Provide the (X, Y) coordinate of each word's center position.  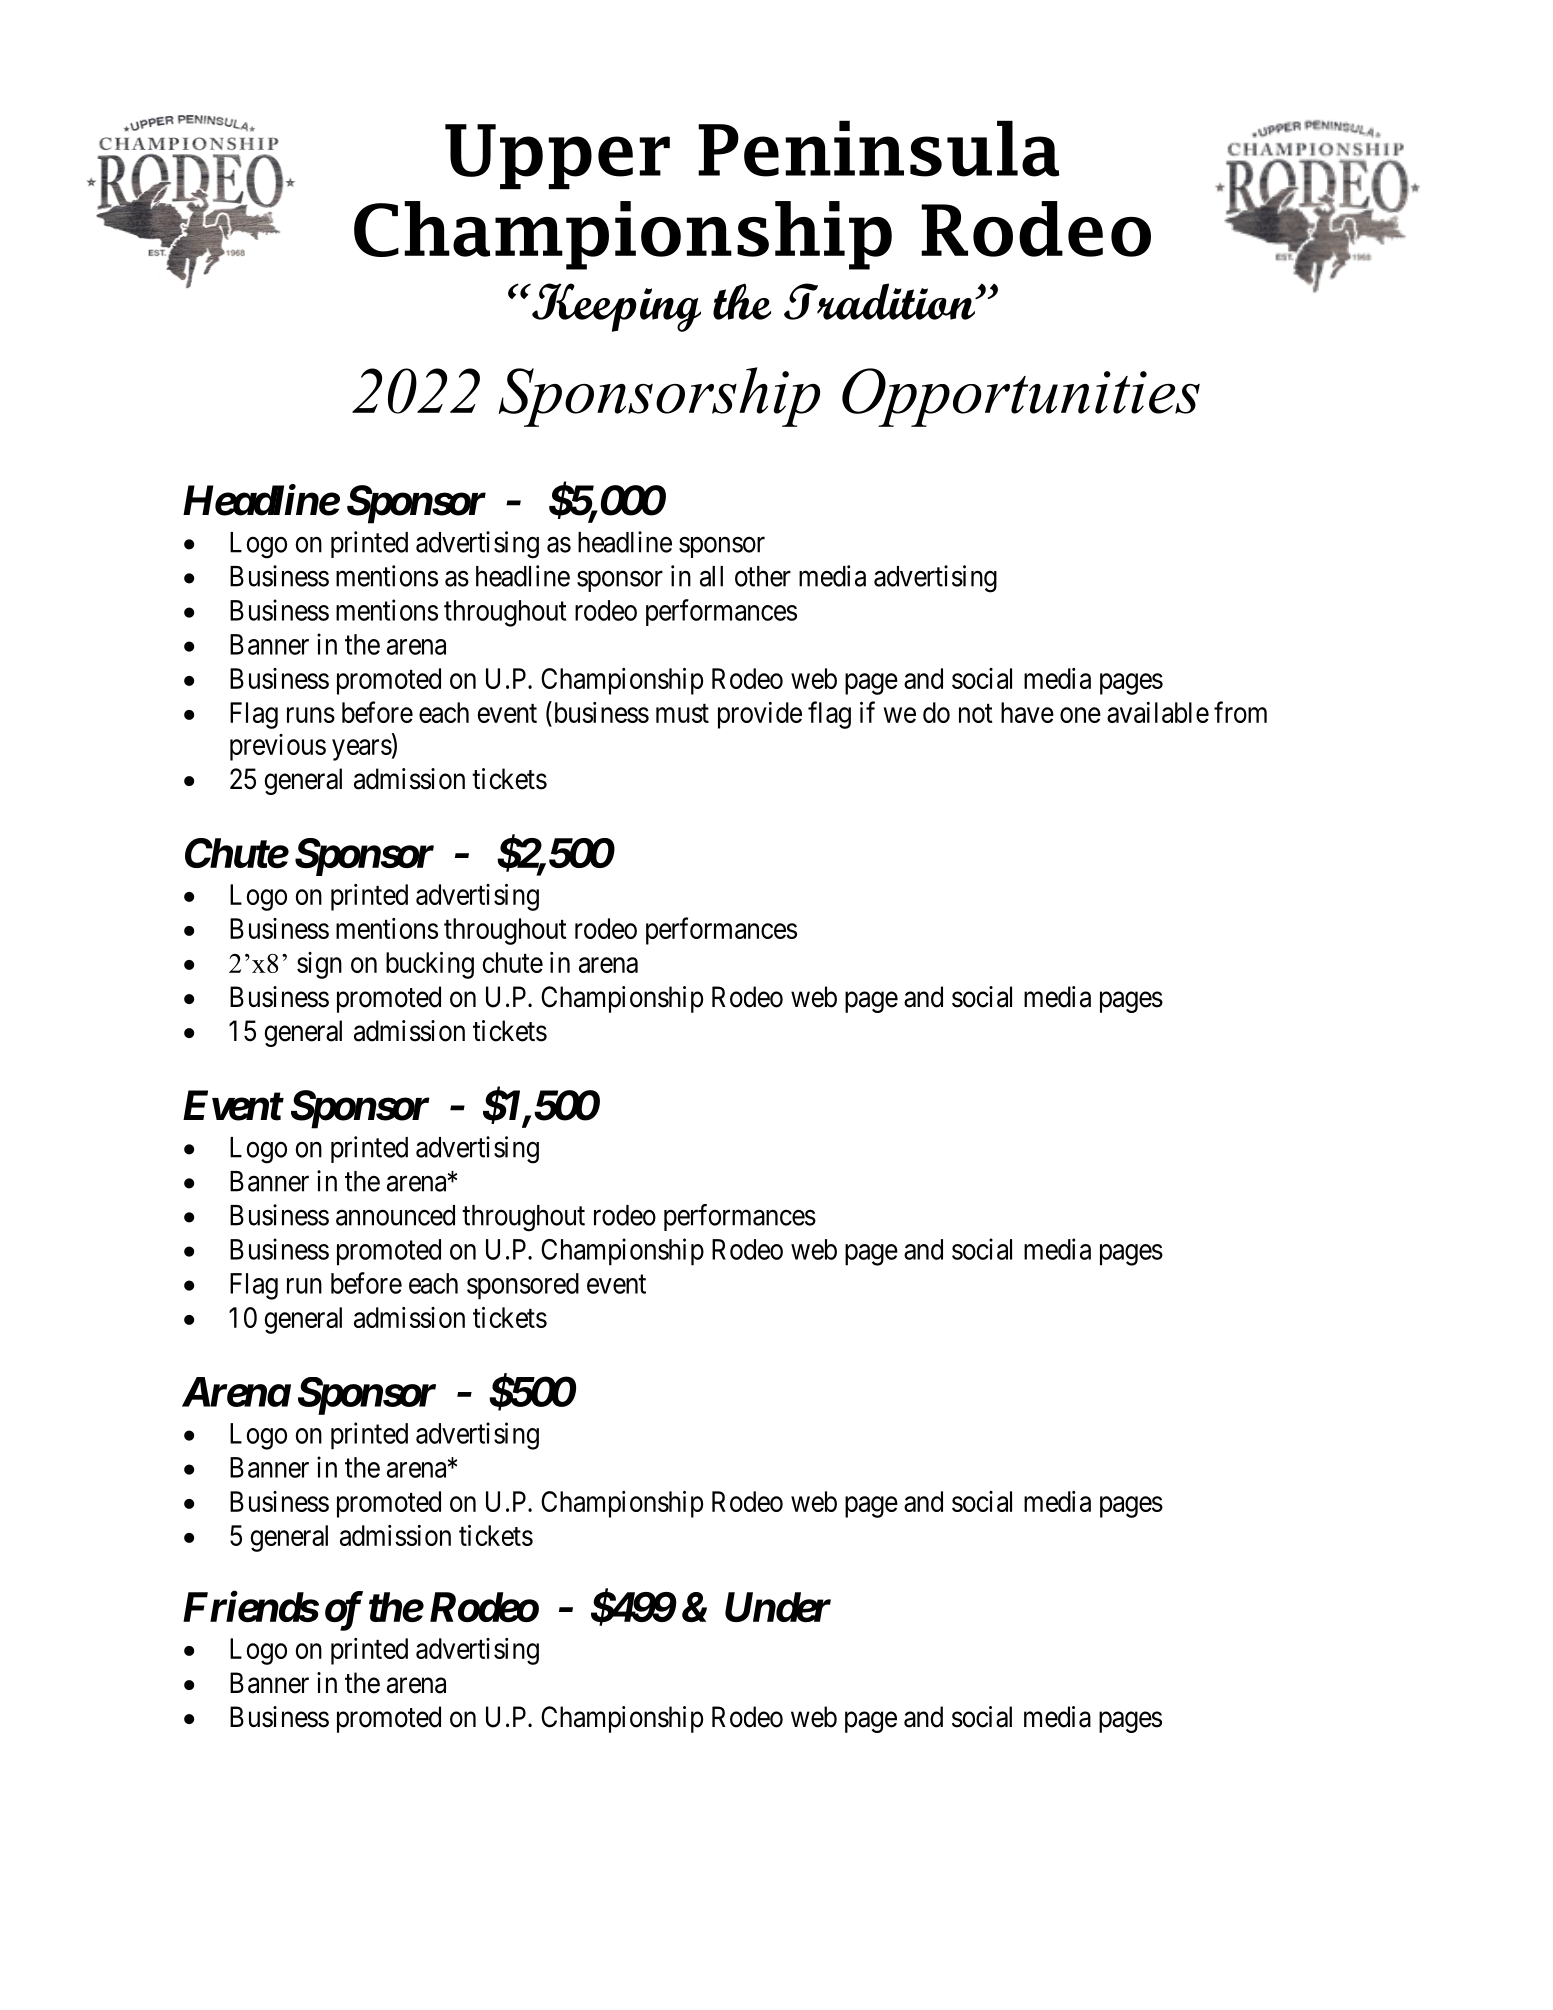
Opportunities (1021, 397)
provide (760, 715)
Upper (557, 156)
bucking (430, 965)
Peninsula (878, 148)
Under (778, 1607)
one (1080, 715)
